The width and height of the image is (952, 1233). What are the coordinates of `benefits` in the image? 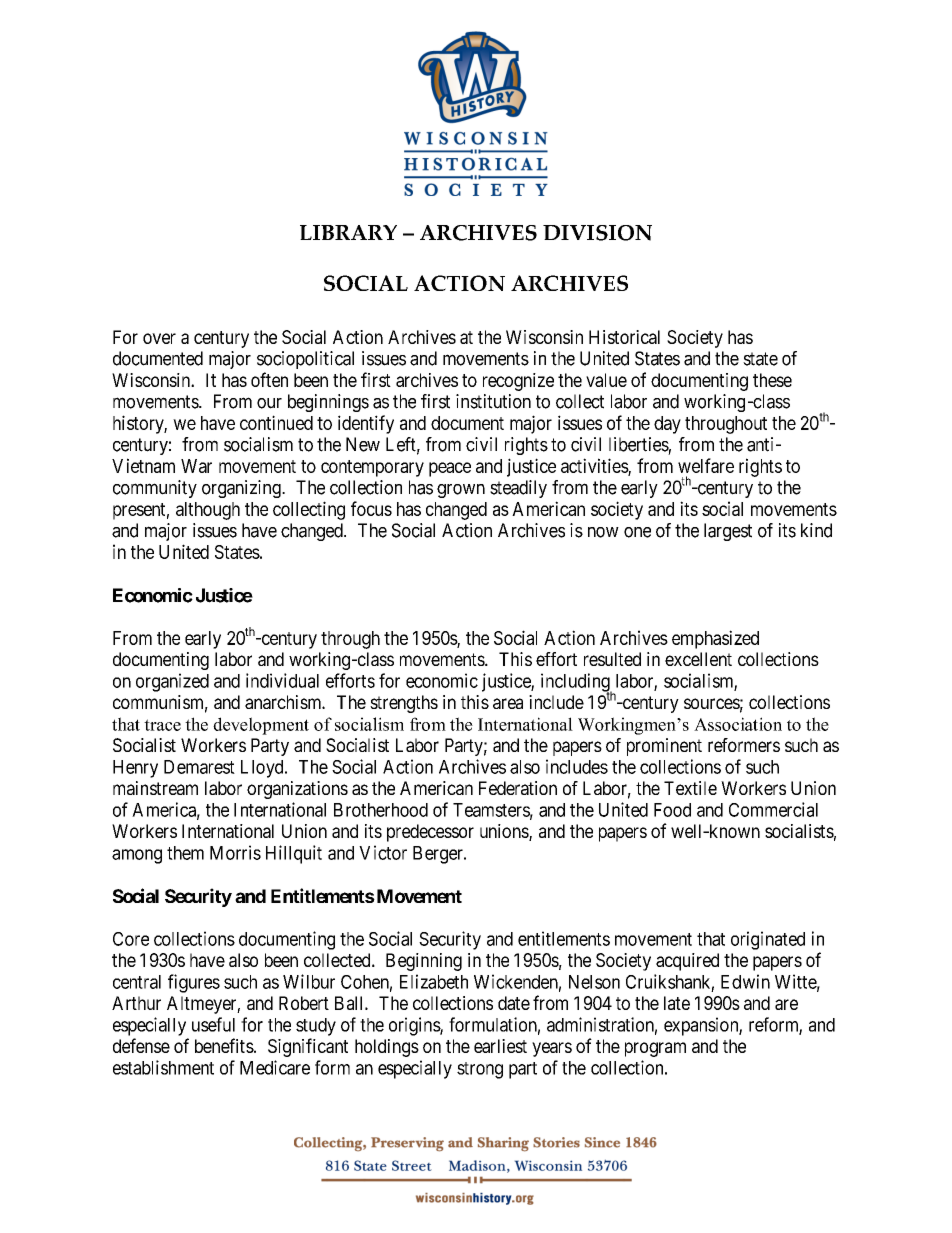 It's located at (224, 1045).
